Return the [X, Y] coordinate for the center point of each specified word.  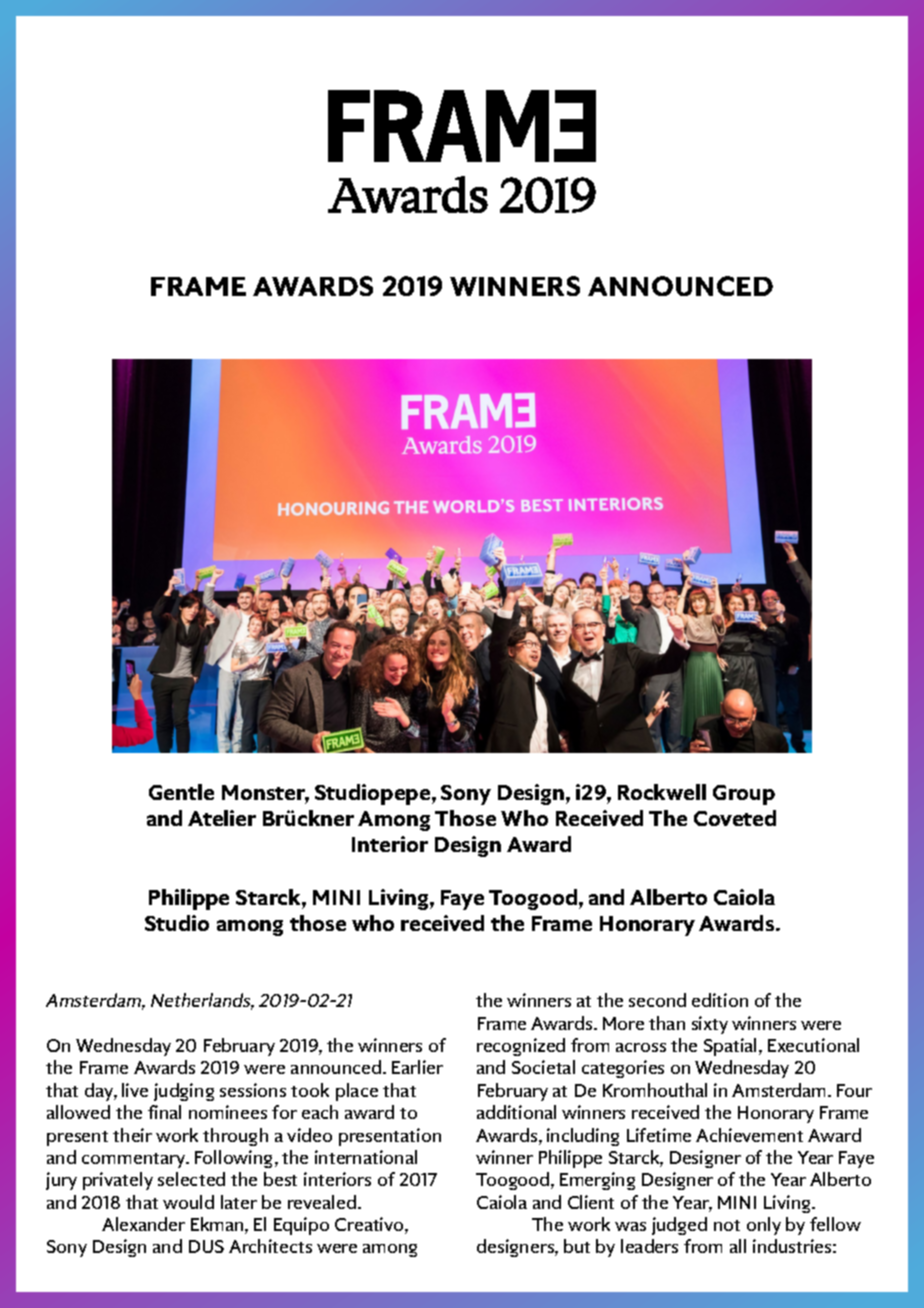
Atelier [222, 818]
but [577, 1246]
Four [854, 1090]
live [135, 1090]
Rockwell [662, 792]
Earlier [417, 1067]
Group [744, 795]
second [657, 1000]
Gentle [181, 792]
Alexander [143, 1224]
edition [720, 1000]
